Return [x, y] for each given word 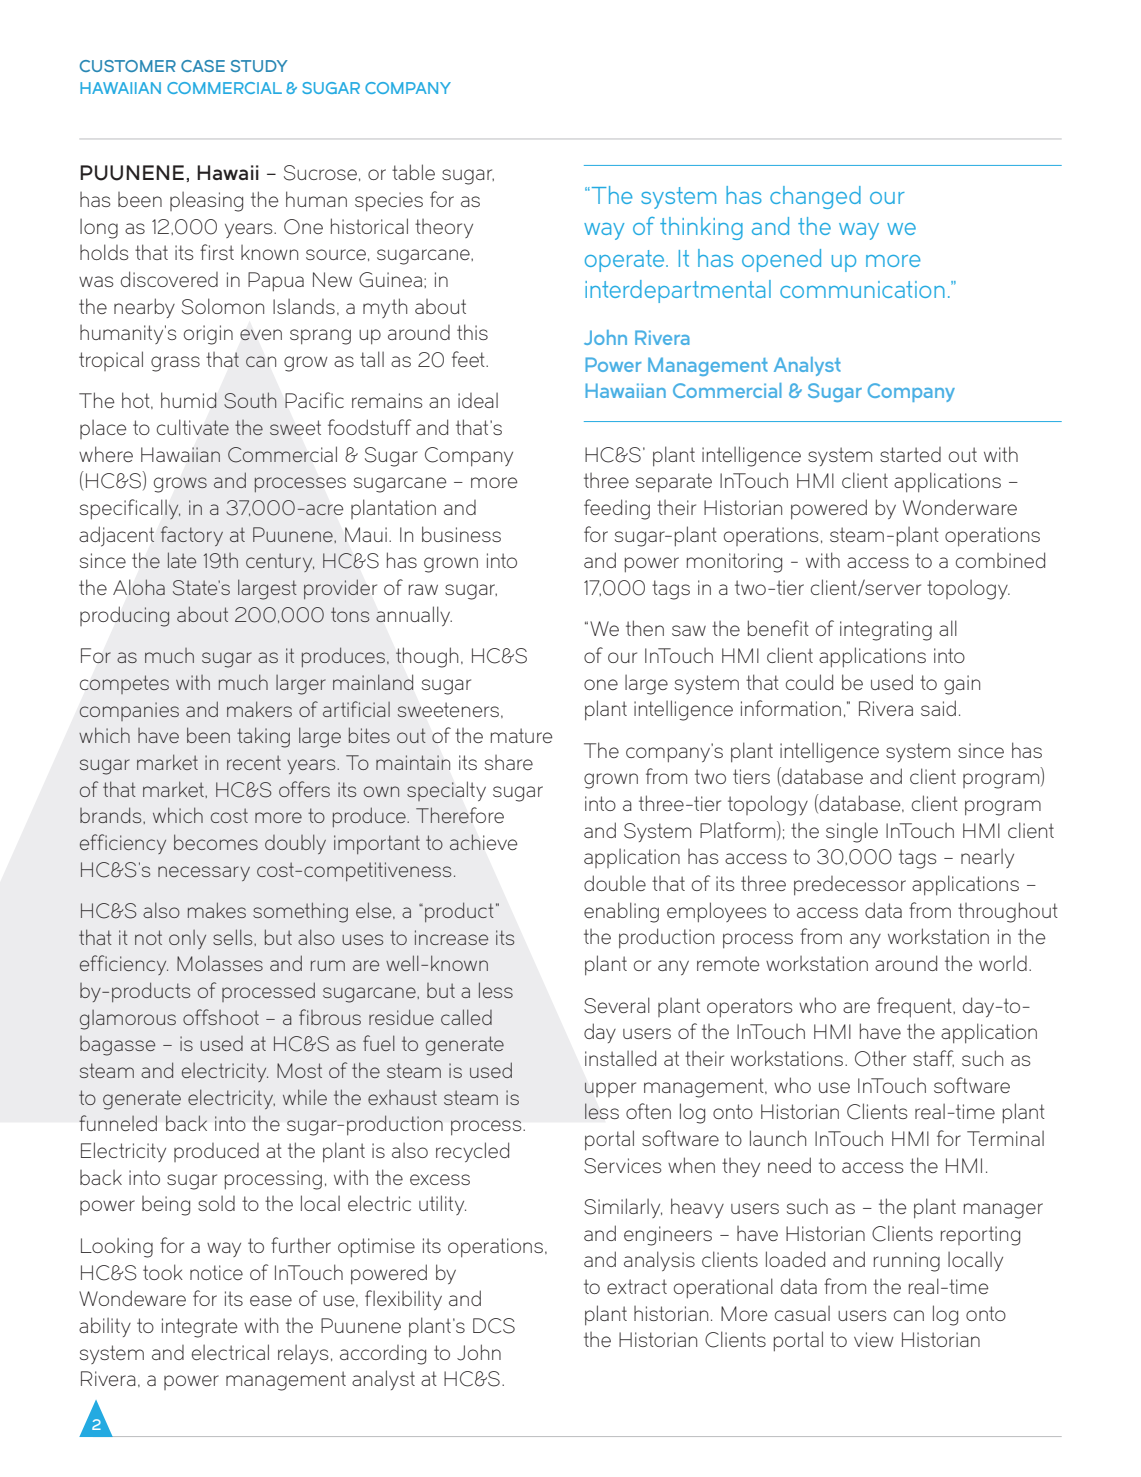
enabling [621, 912]
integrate [199, 1328]
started [910, 454]
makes [217, 910]
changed [815, 197]
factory [192, 536]
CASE [203, 66]
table [413, 172]
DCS [494, 1326]
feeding [617, 509]
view [874, 1339]
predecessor [850, 886]
